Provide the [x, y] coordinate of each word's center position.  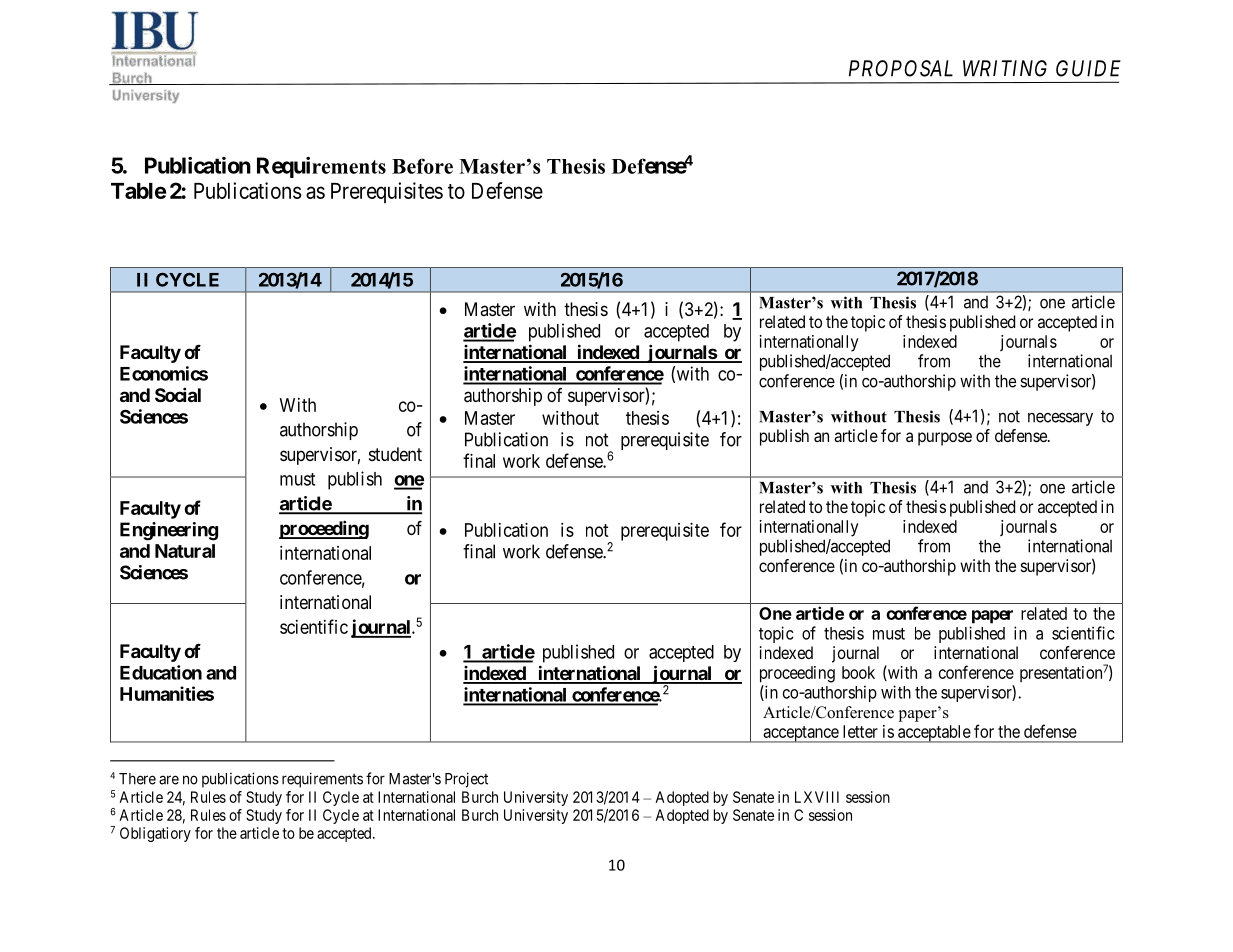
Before [422, 166]
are [169, 780]
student [395, 454]
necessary [1060, 419]
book [858, 672]
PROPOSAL [901, 68]
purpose [945, 439]
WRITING [1005, 68]
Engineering [169, 531]
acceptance [800, 734]
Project [466, 780]
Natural [185, 551]
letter [860, 731]
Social [178, 394]
